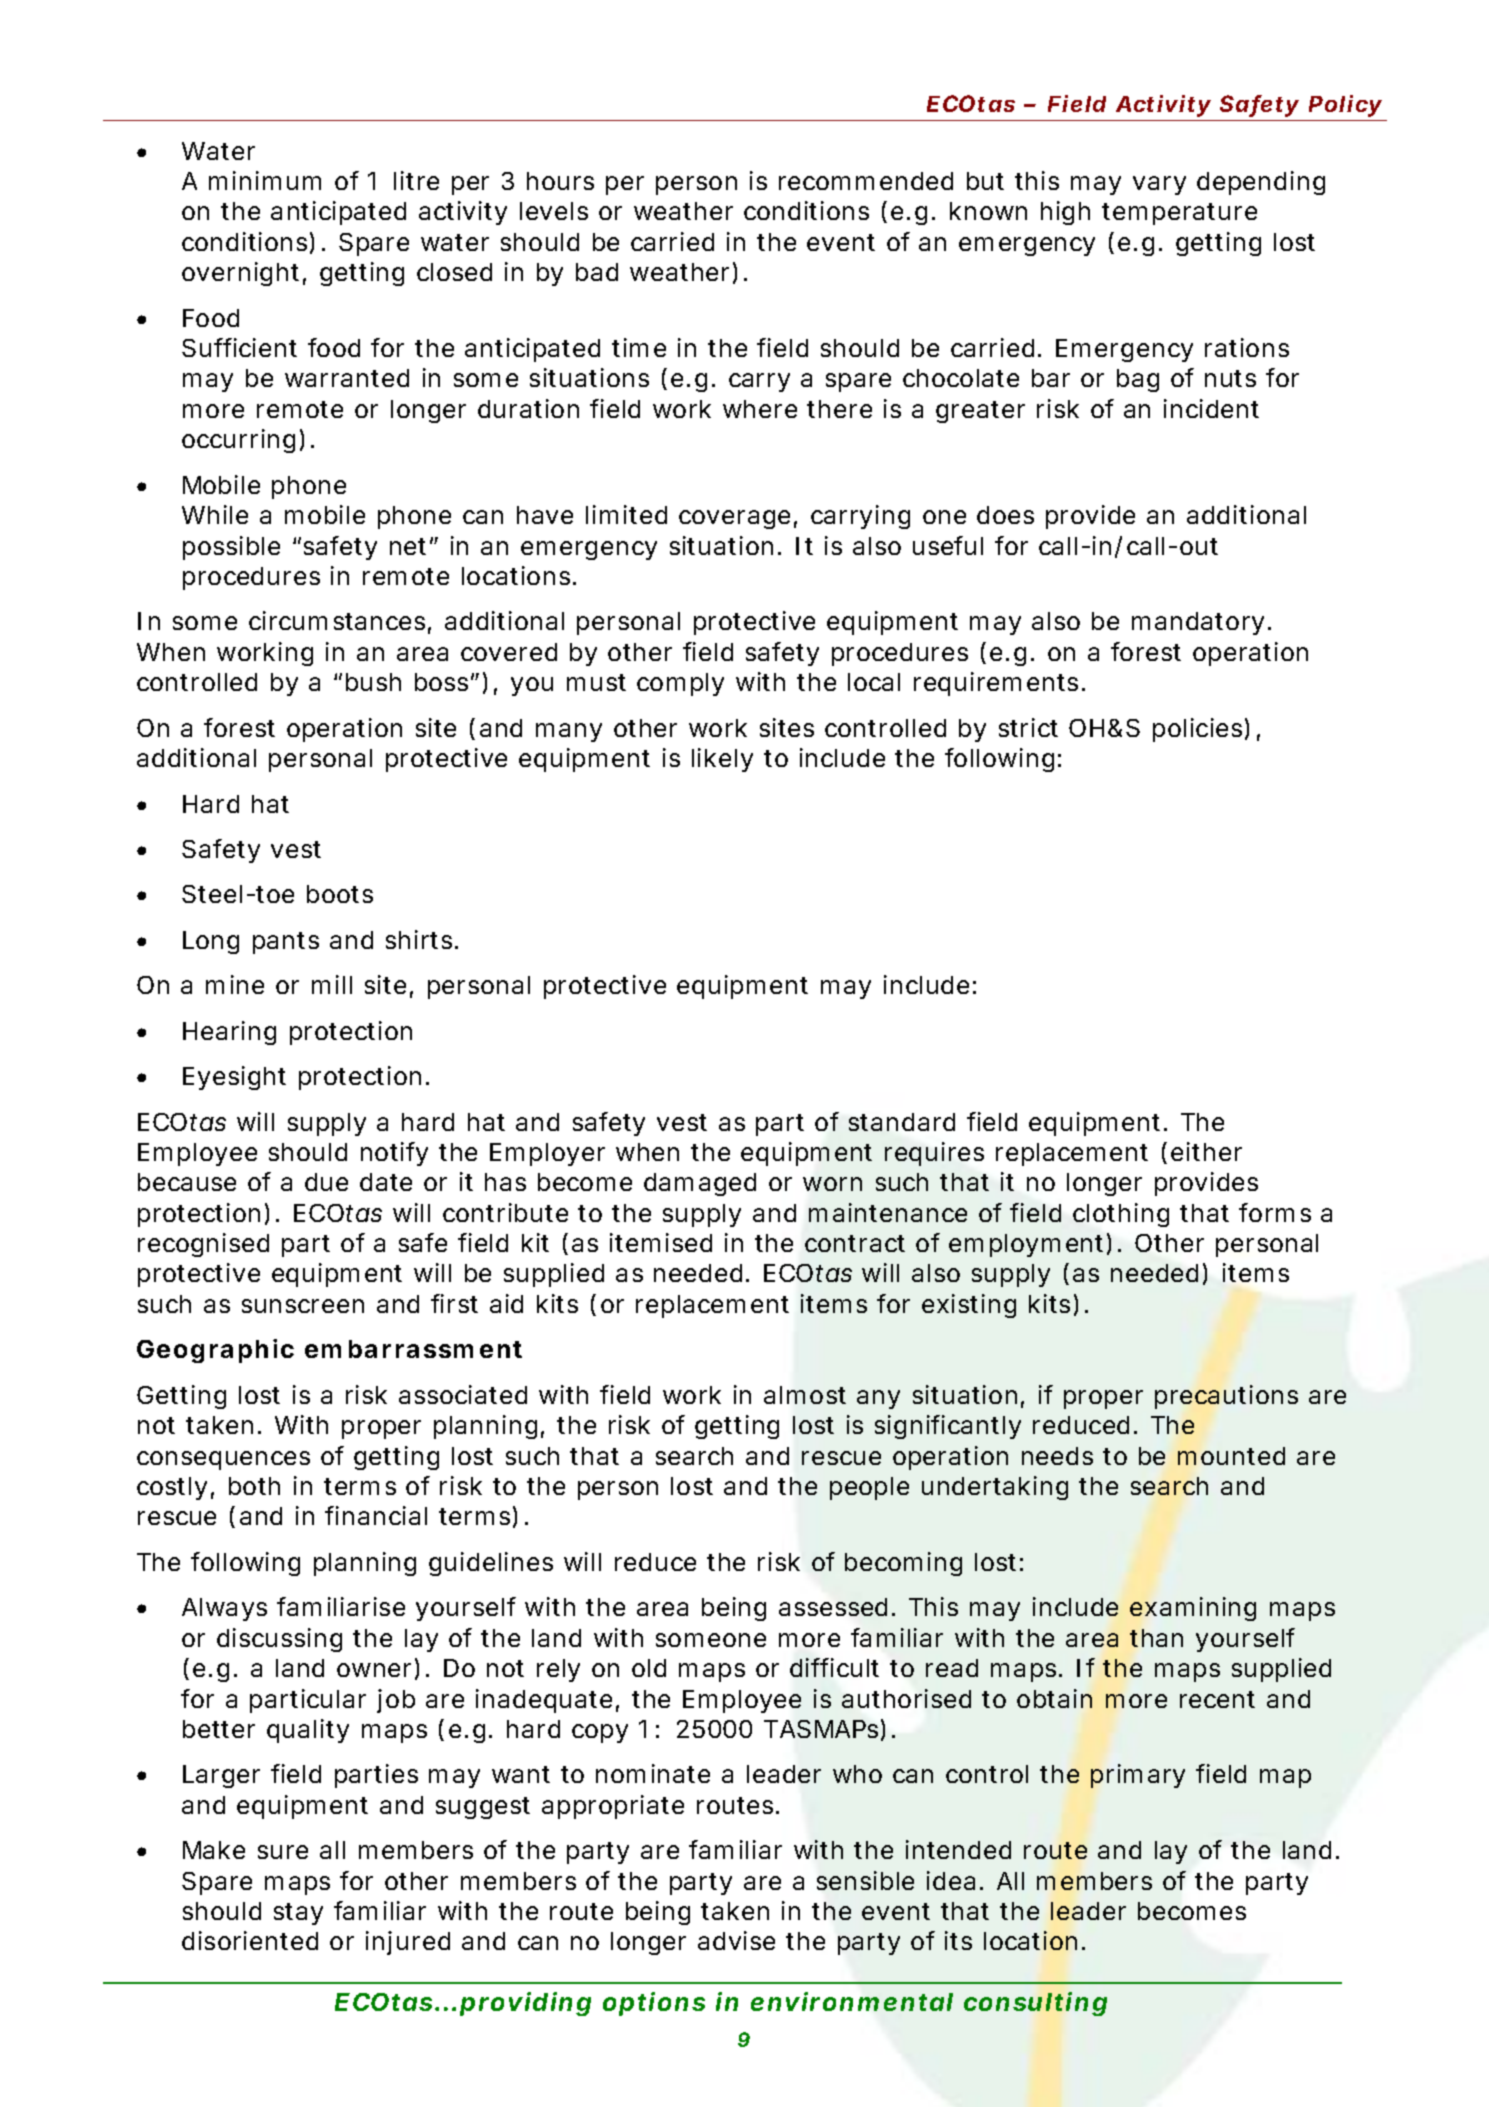 The height and width of the screenshot is (2107, 1489). I want to click on stay, so click(298, 1914).
